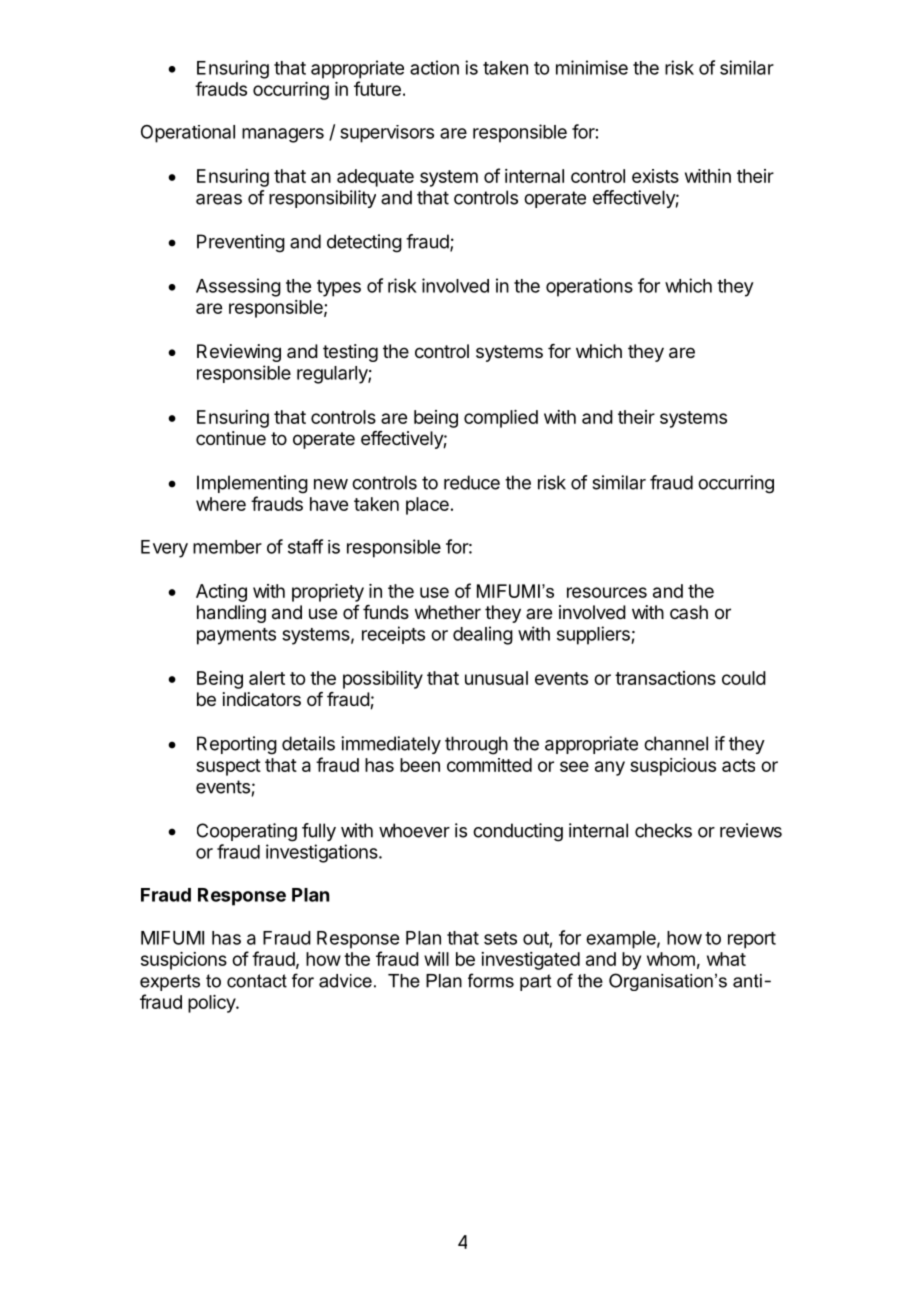  I want to click on Reviewing, so click(239, 353).
